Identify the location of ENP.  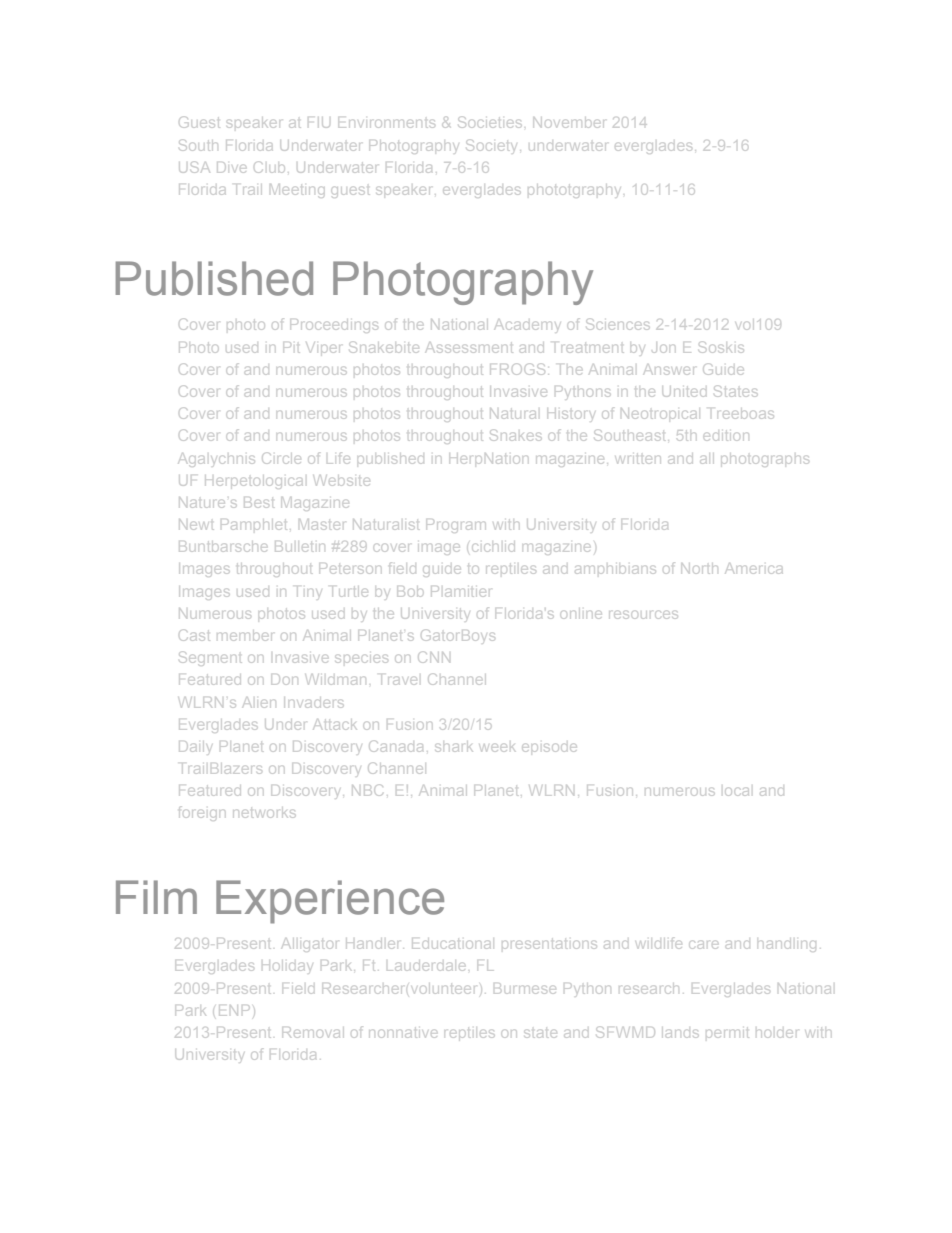
(234, 1010).
